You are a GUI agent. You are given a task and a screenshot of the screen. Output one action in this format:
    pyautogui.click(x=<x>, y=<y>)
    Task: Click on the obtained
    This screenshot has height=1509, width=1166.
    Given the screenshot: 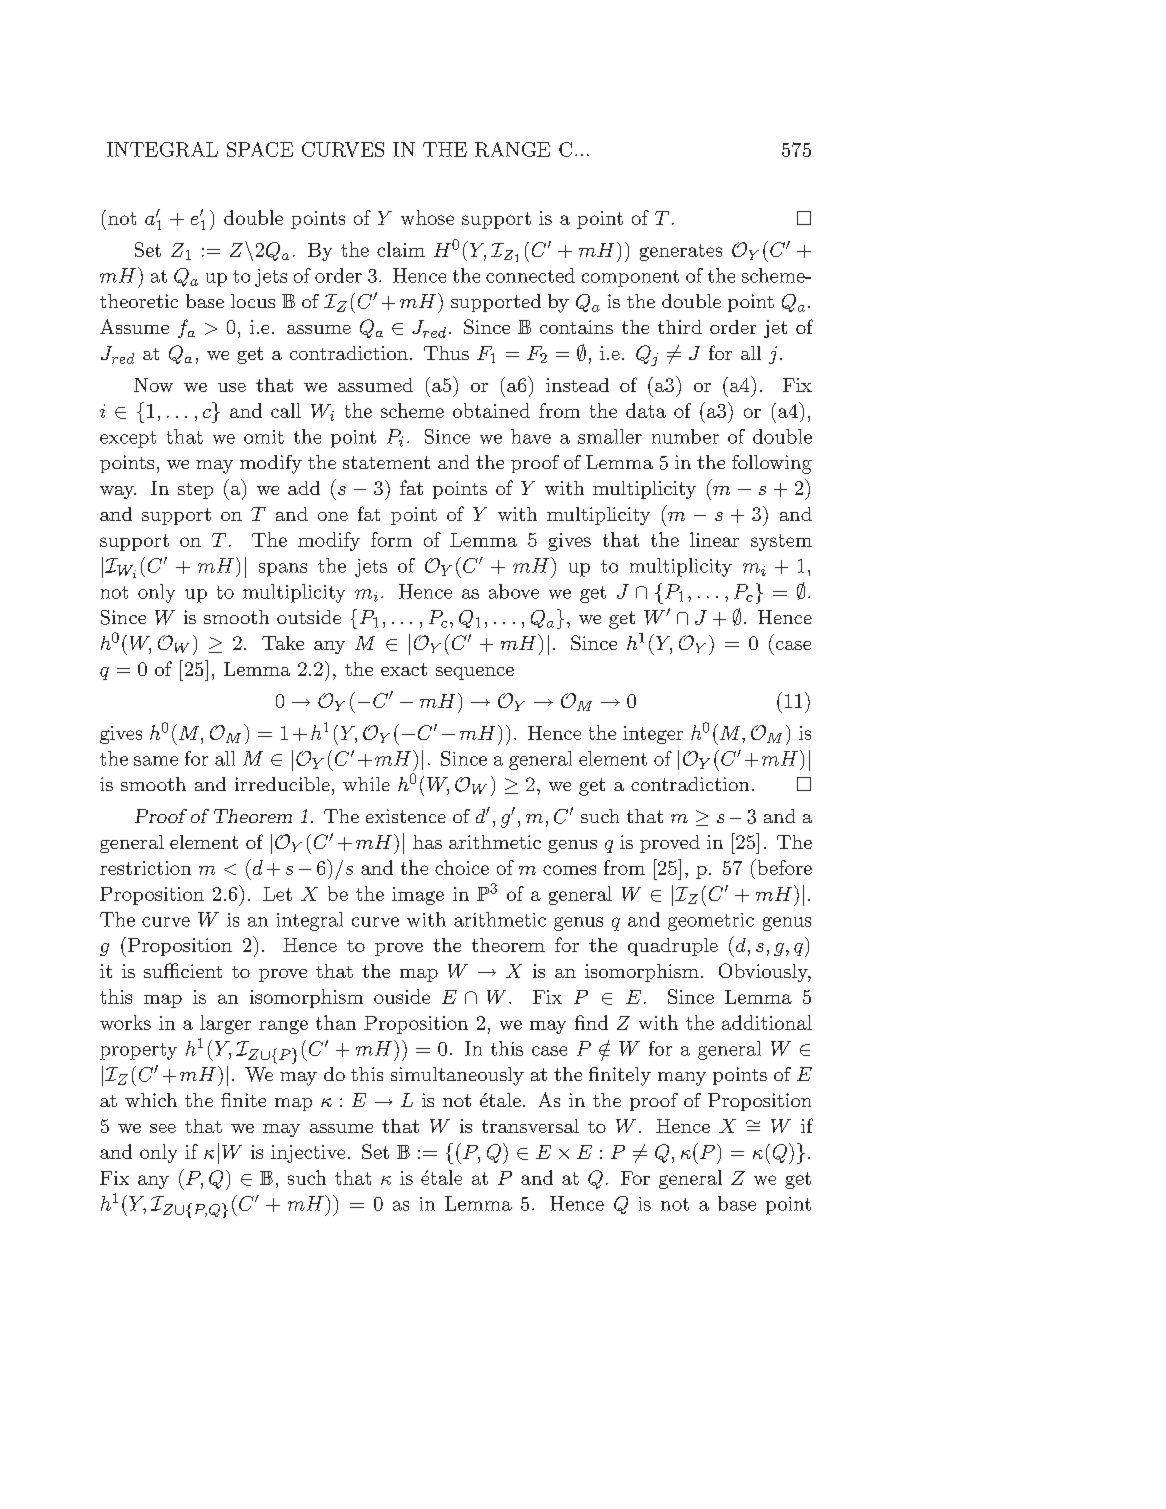 What is the action you would take?
    pyautogui.click(x=491, y=410)
